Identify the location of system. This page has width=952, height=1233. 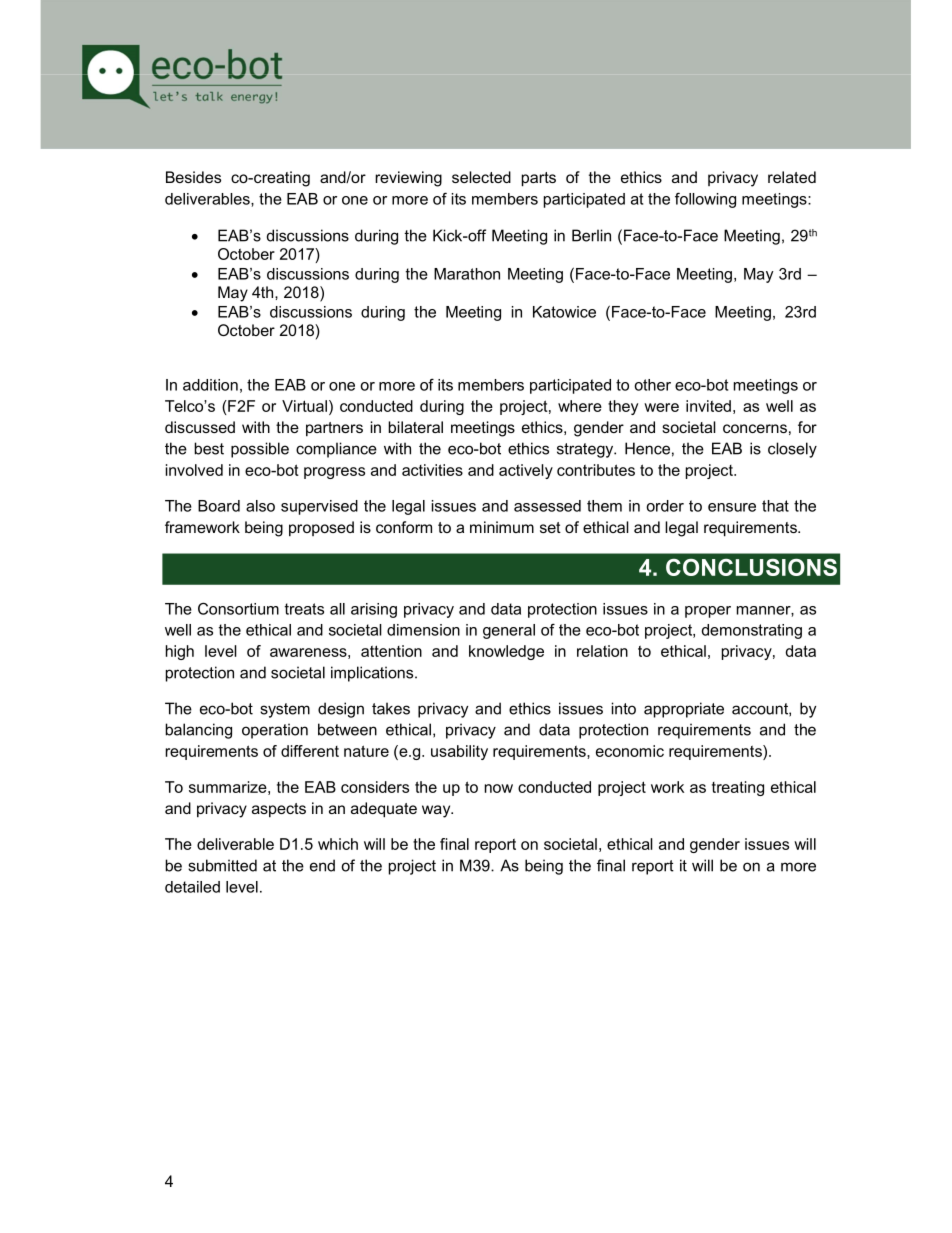
(285, 710).
